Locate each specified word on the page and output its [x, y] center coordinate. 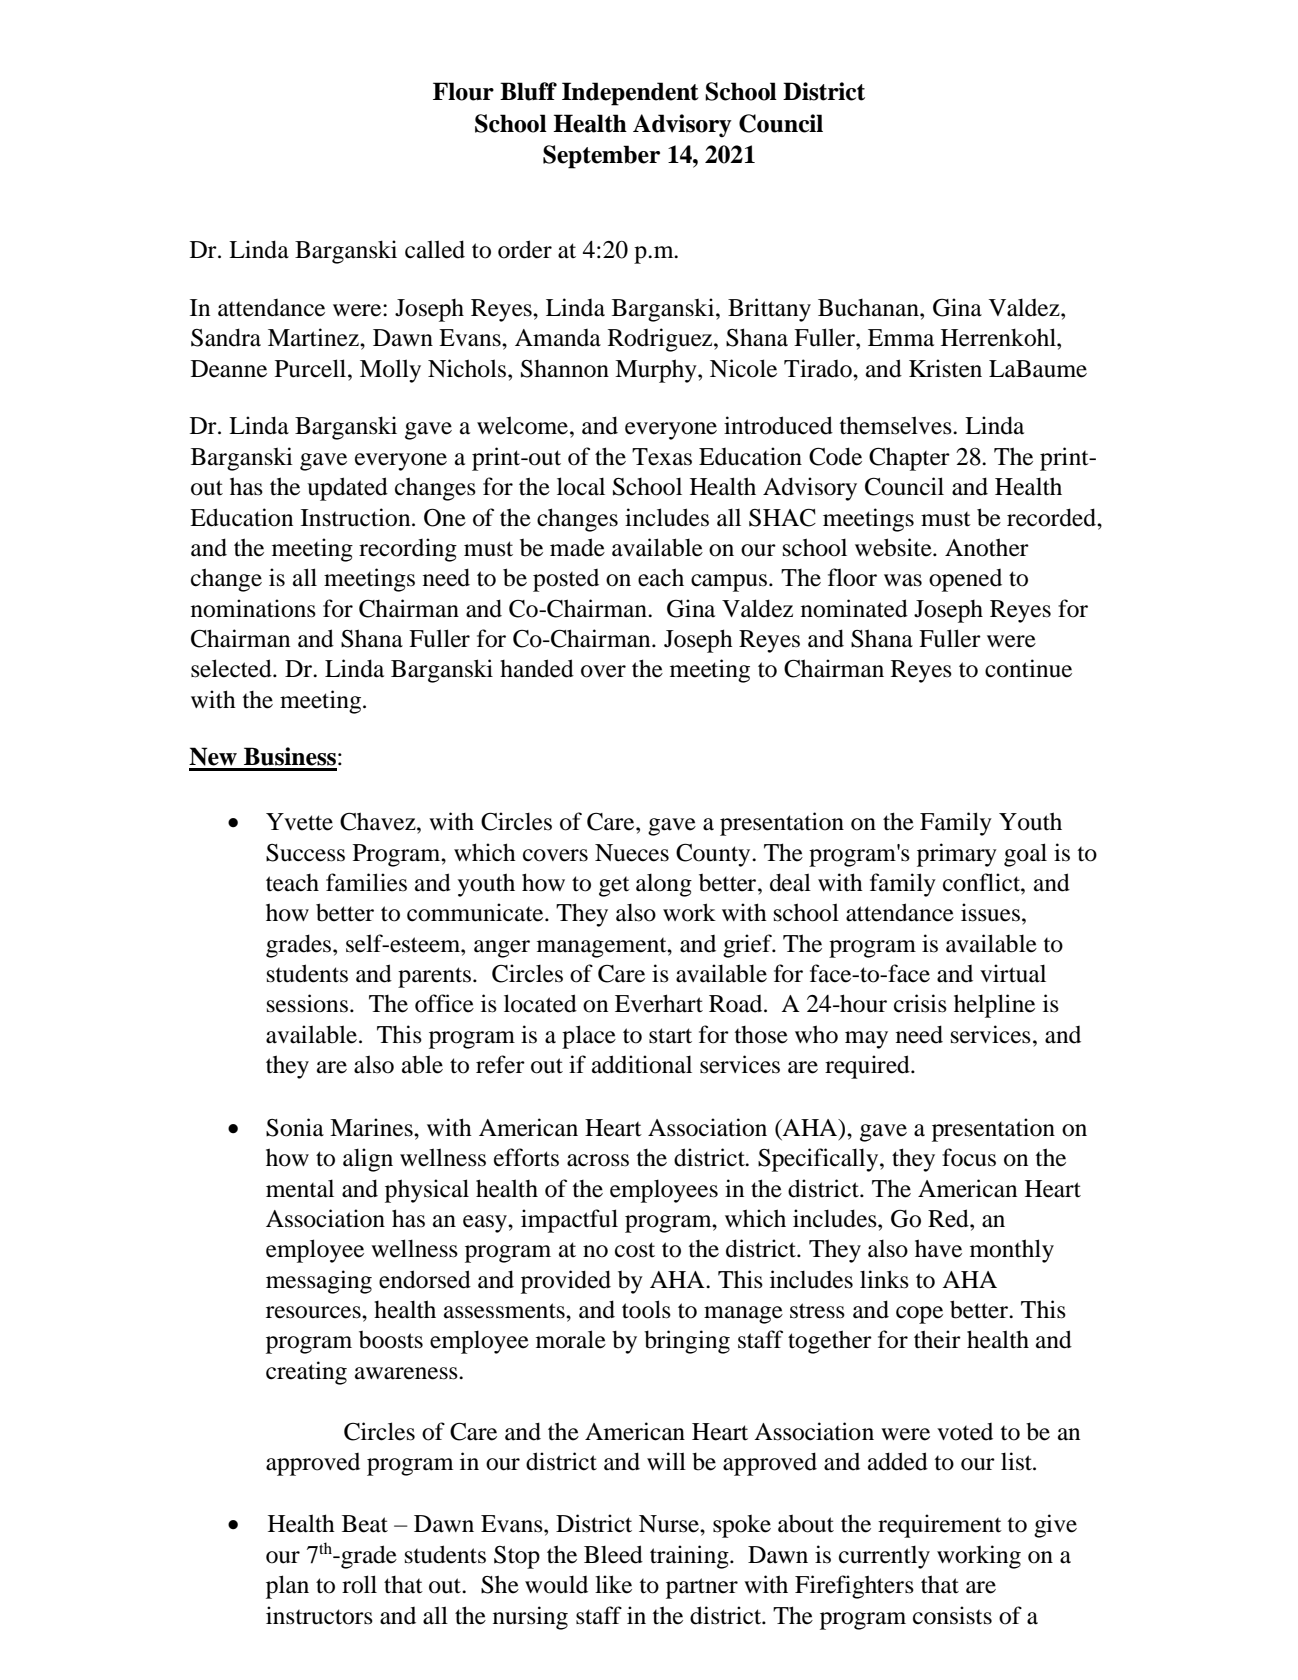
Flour [463, 91]
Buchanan [869, 308]
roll [359, 1584]
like [613, 1584]
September [601, 157]
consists [952, 1615]
